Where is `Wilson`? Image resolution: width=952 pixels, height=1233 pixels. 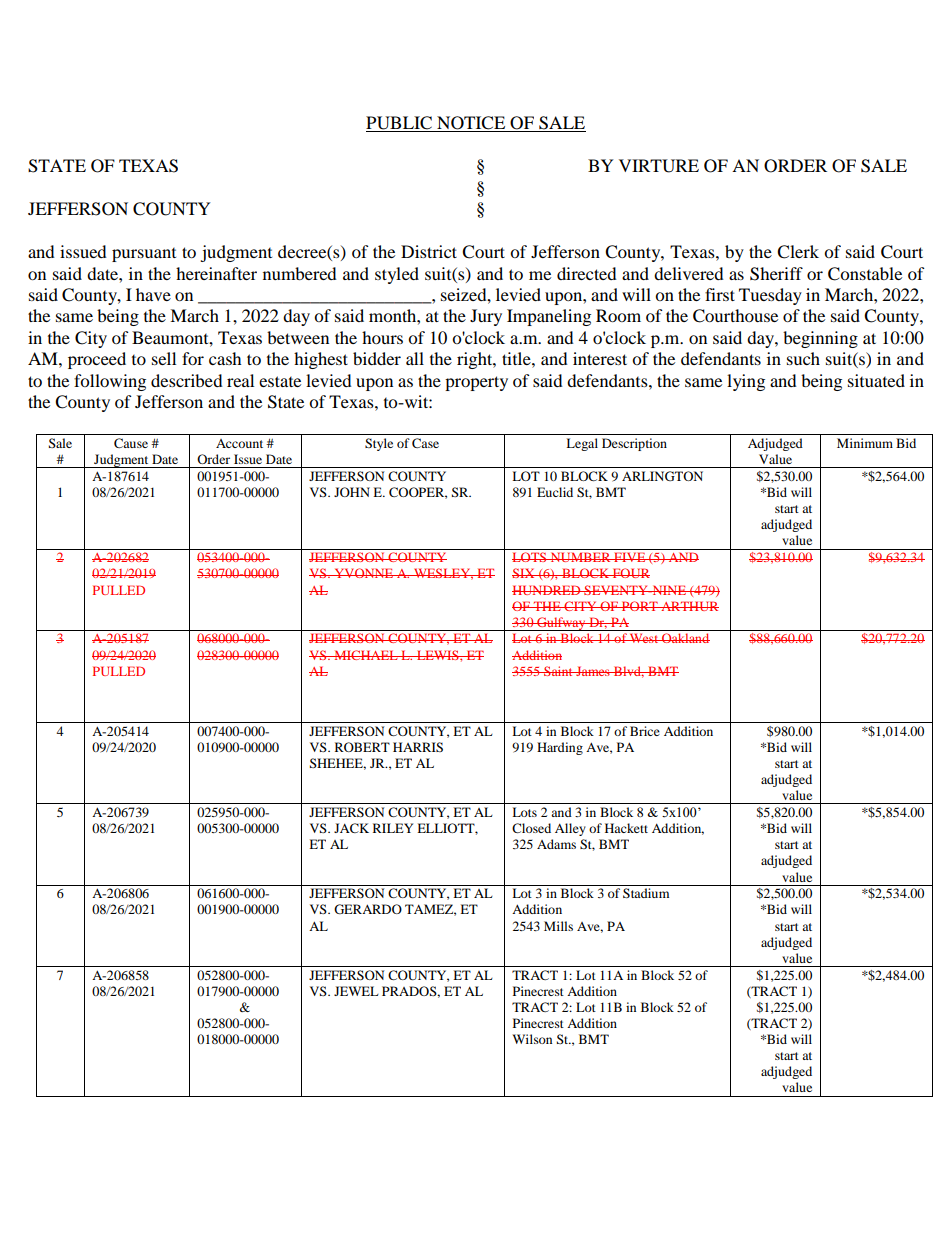
Wilson is located at coordinates (532, 1039).
